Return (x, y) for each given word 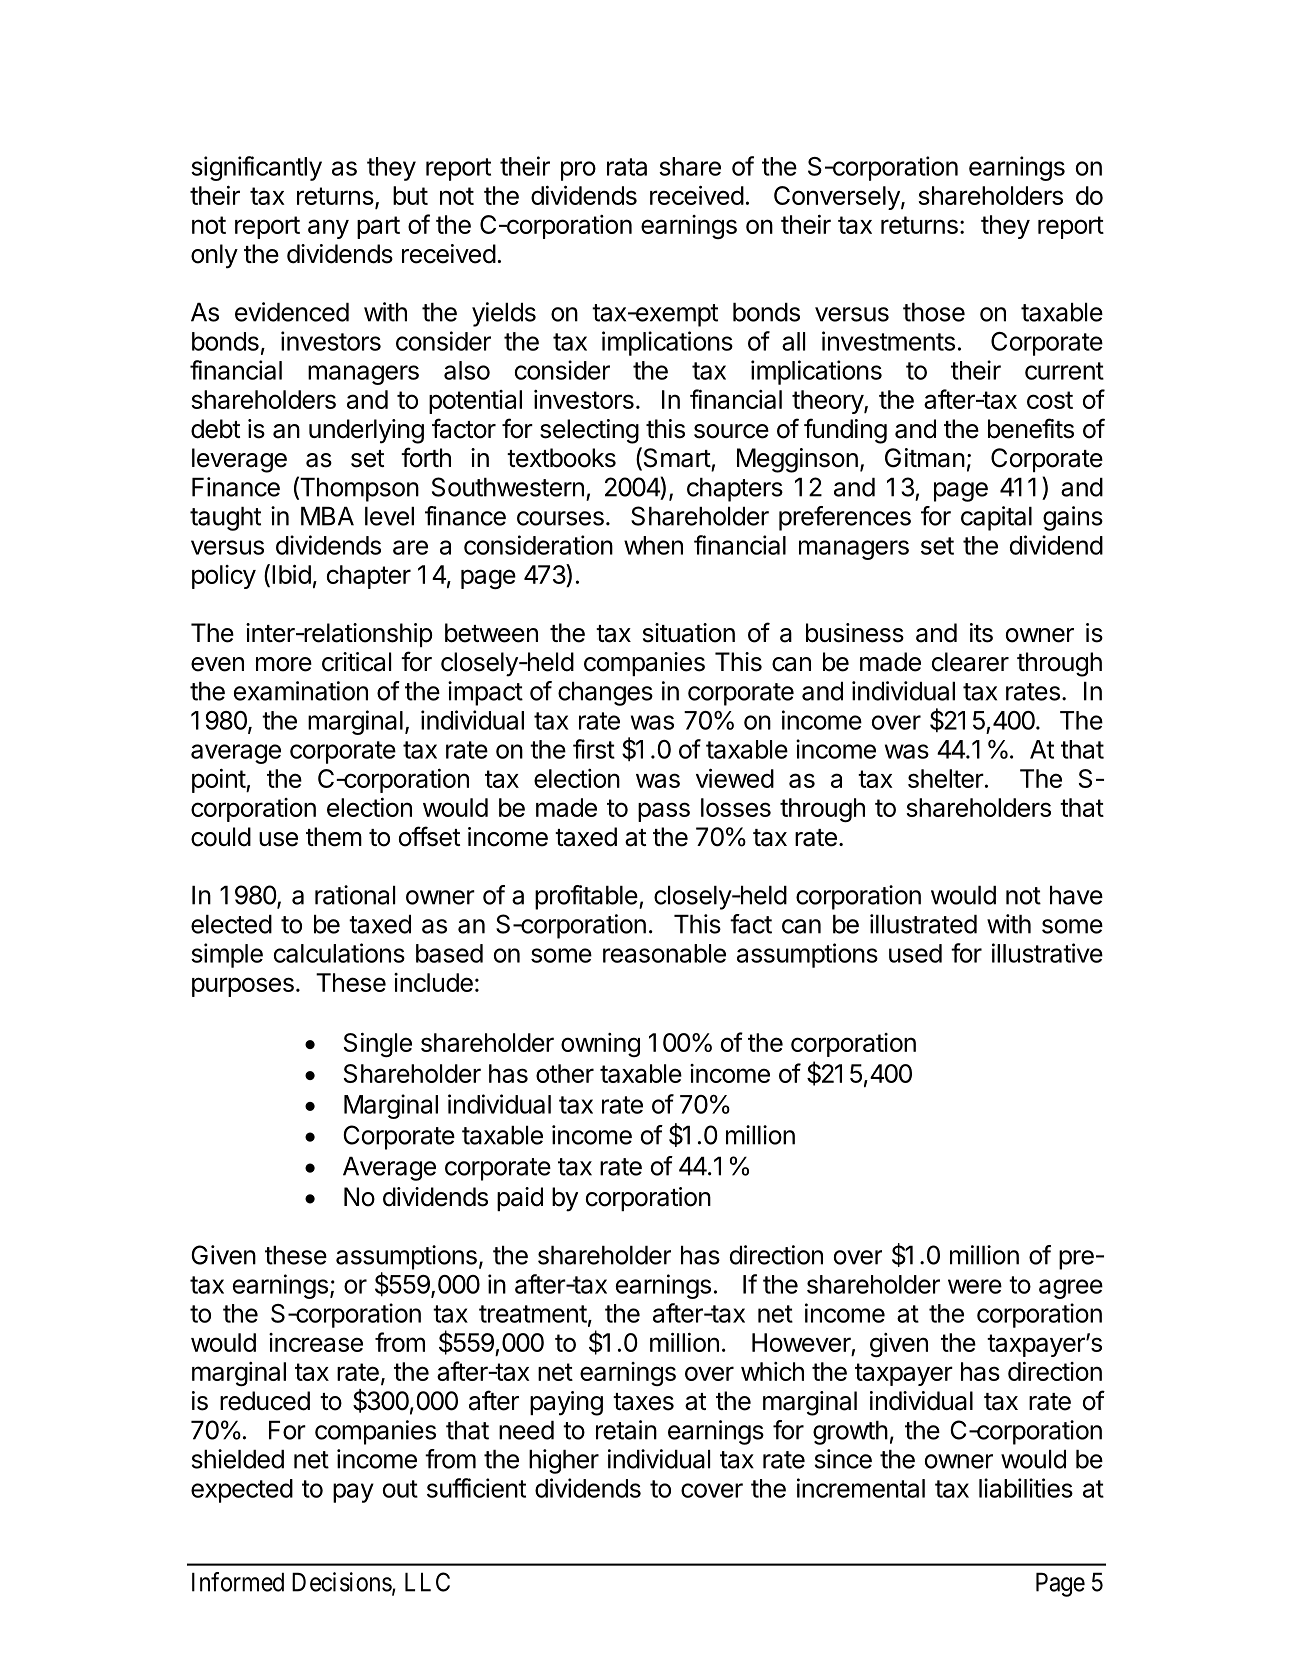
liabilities (1026, 1488)
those (934, 312)
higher (564, 1461)
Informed (238, 1582)
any (328, 229)
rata (627, 167)
